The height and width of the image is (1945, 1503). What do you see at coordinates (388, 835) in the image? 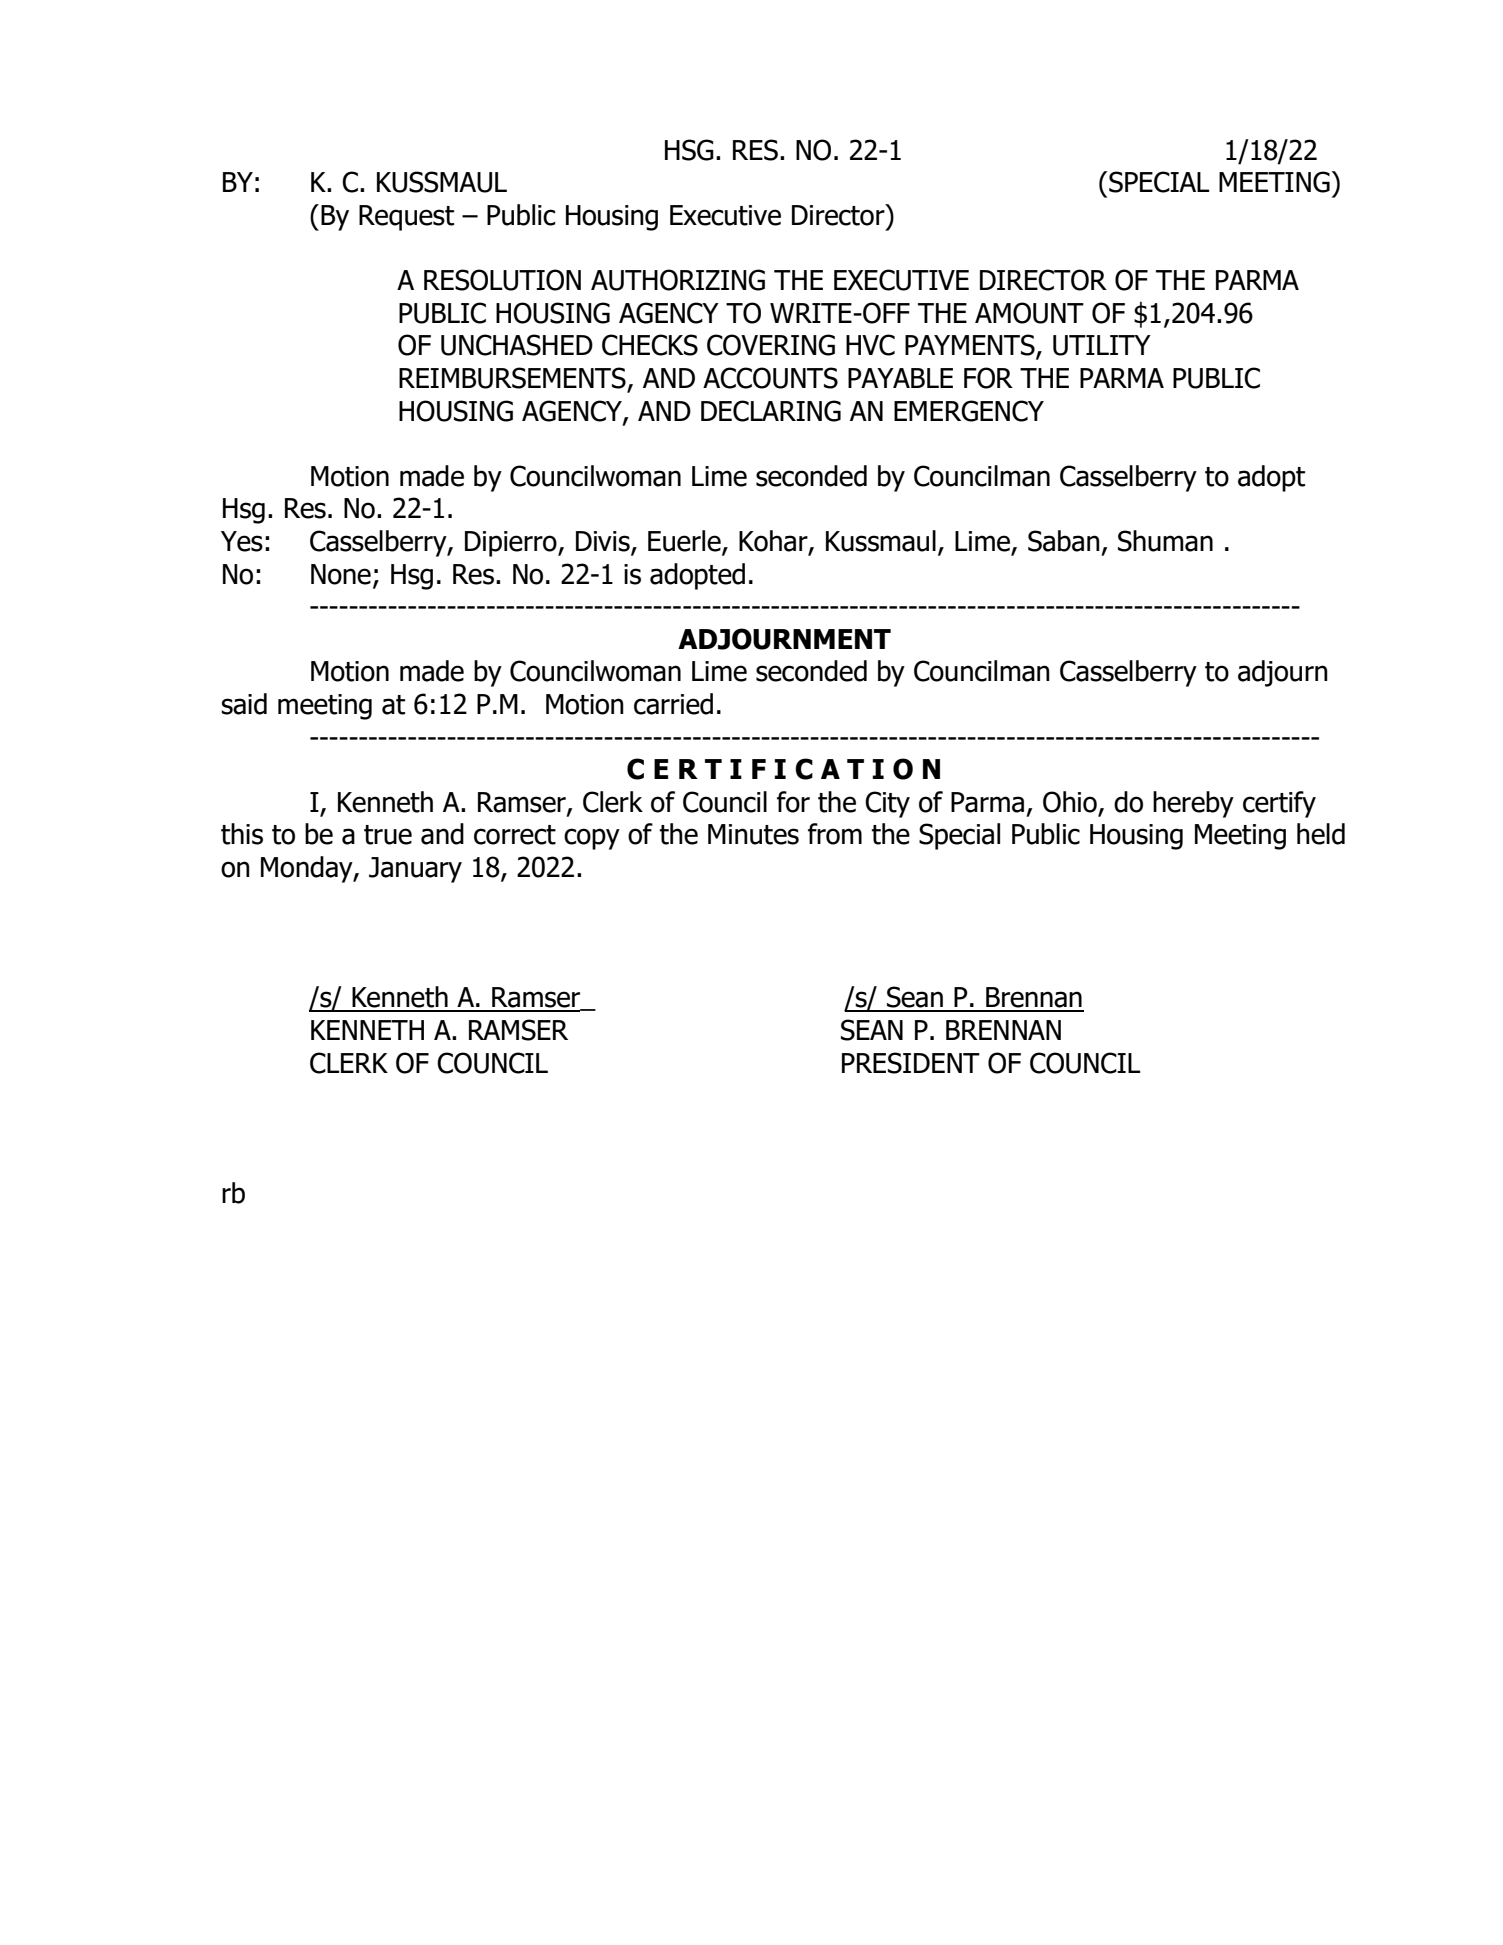
I see `true` at bounding box center [388, 835].
